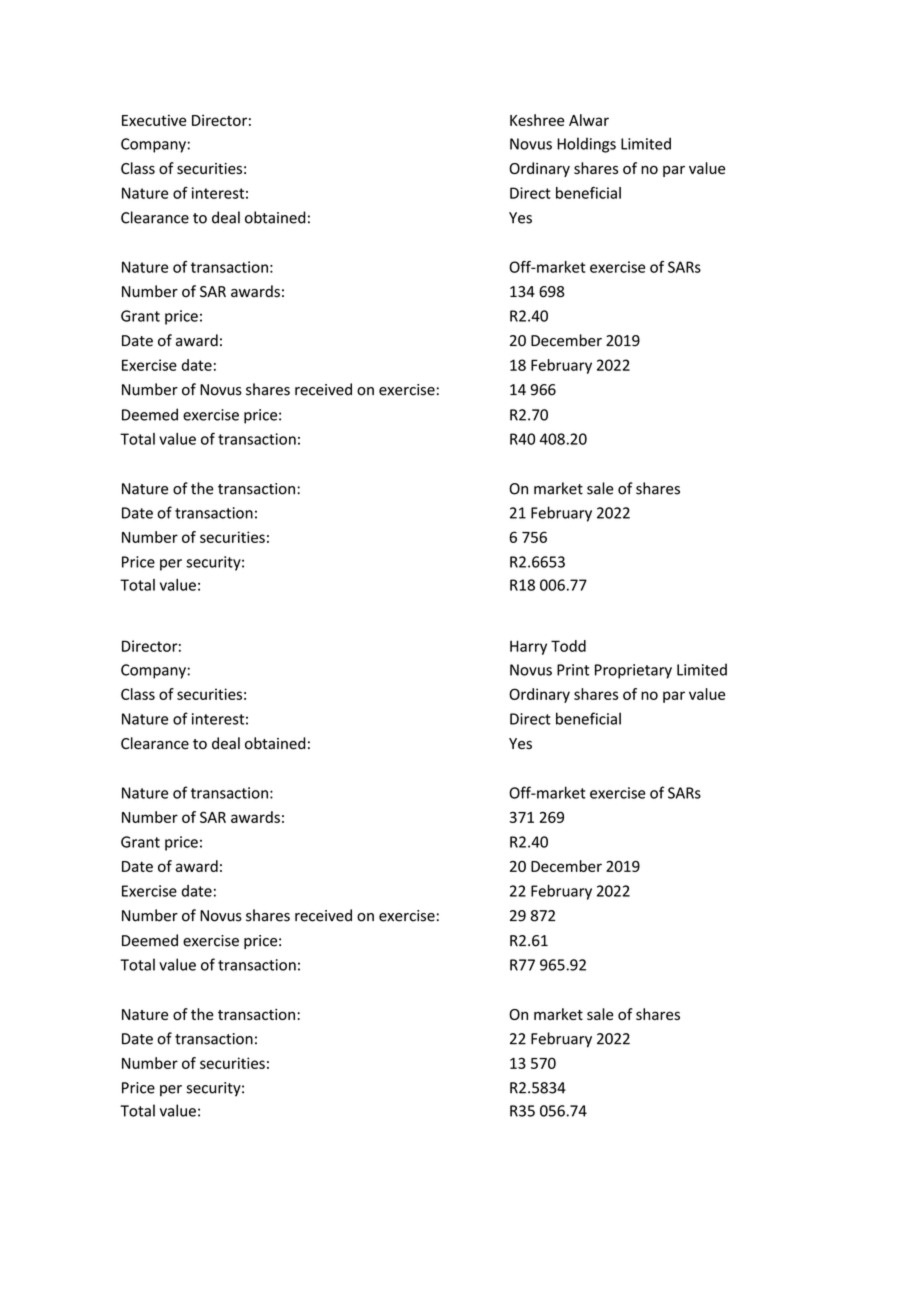 This document has height=1308, width=924. I want to click on Proprietary, so click(633, 671).
